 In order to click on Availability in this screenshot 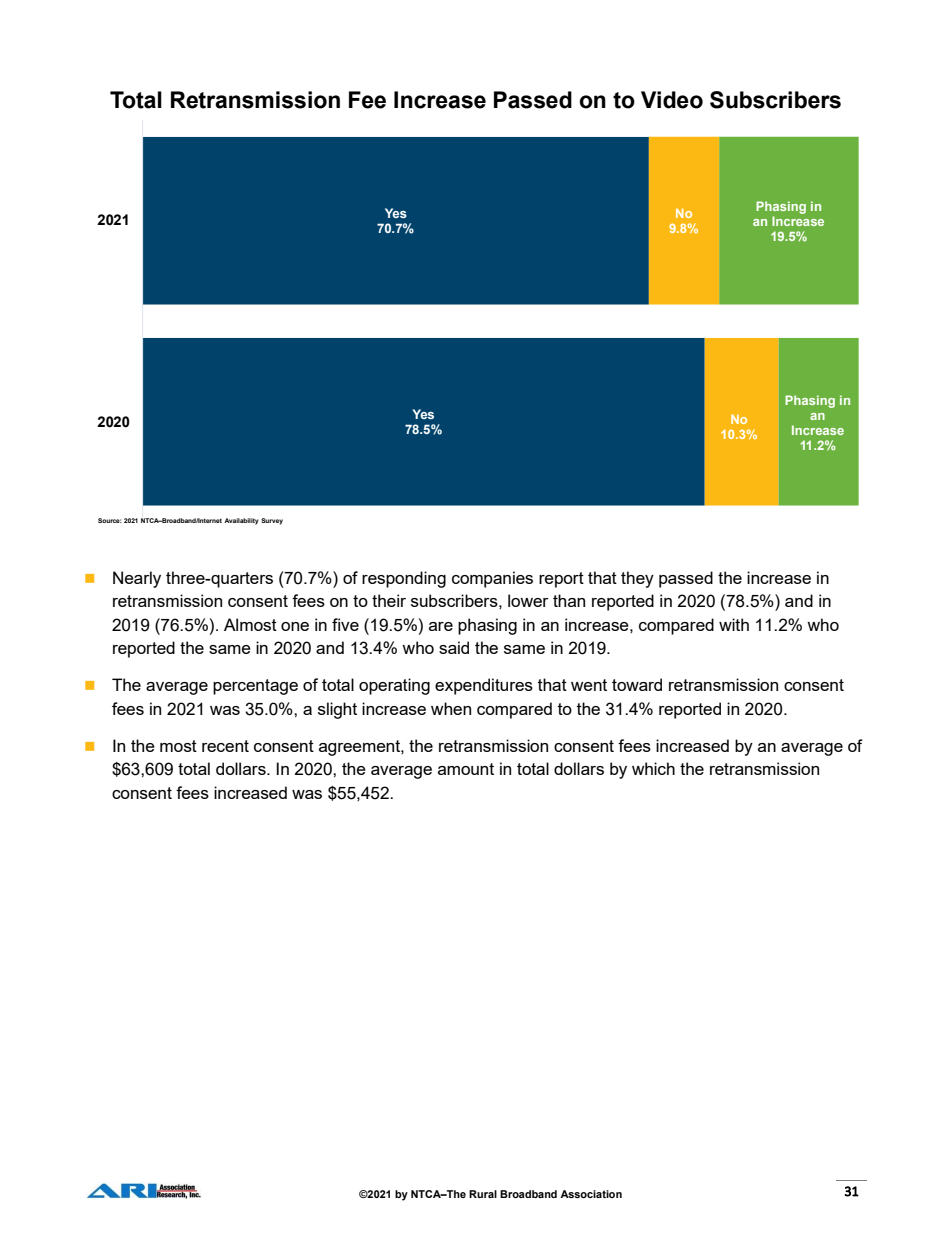, I will do `click(241, 521)`.
